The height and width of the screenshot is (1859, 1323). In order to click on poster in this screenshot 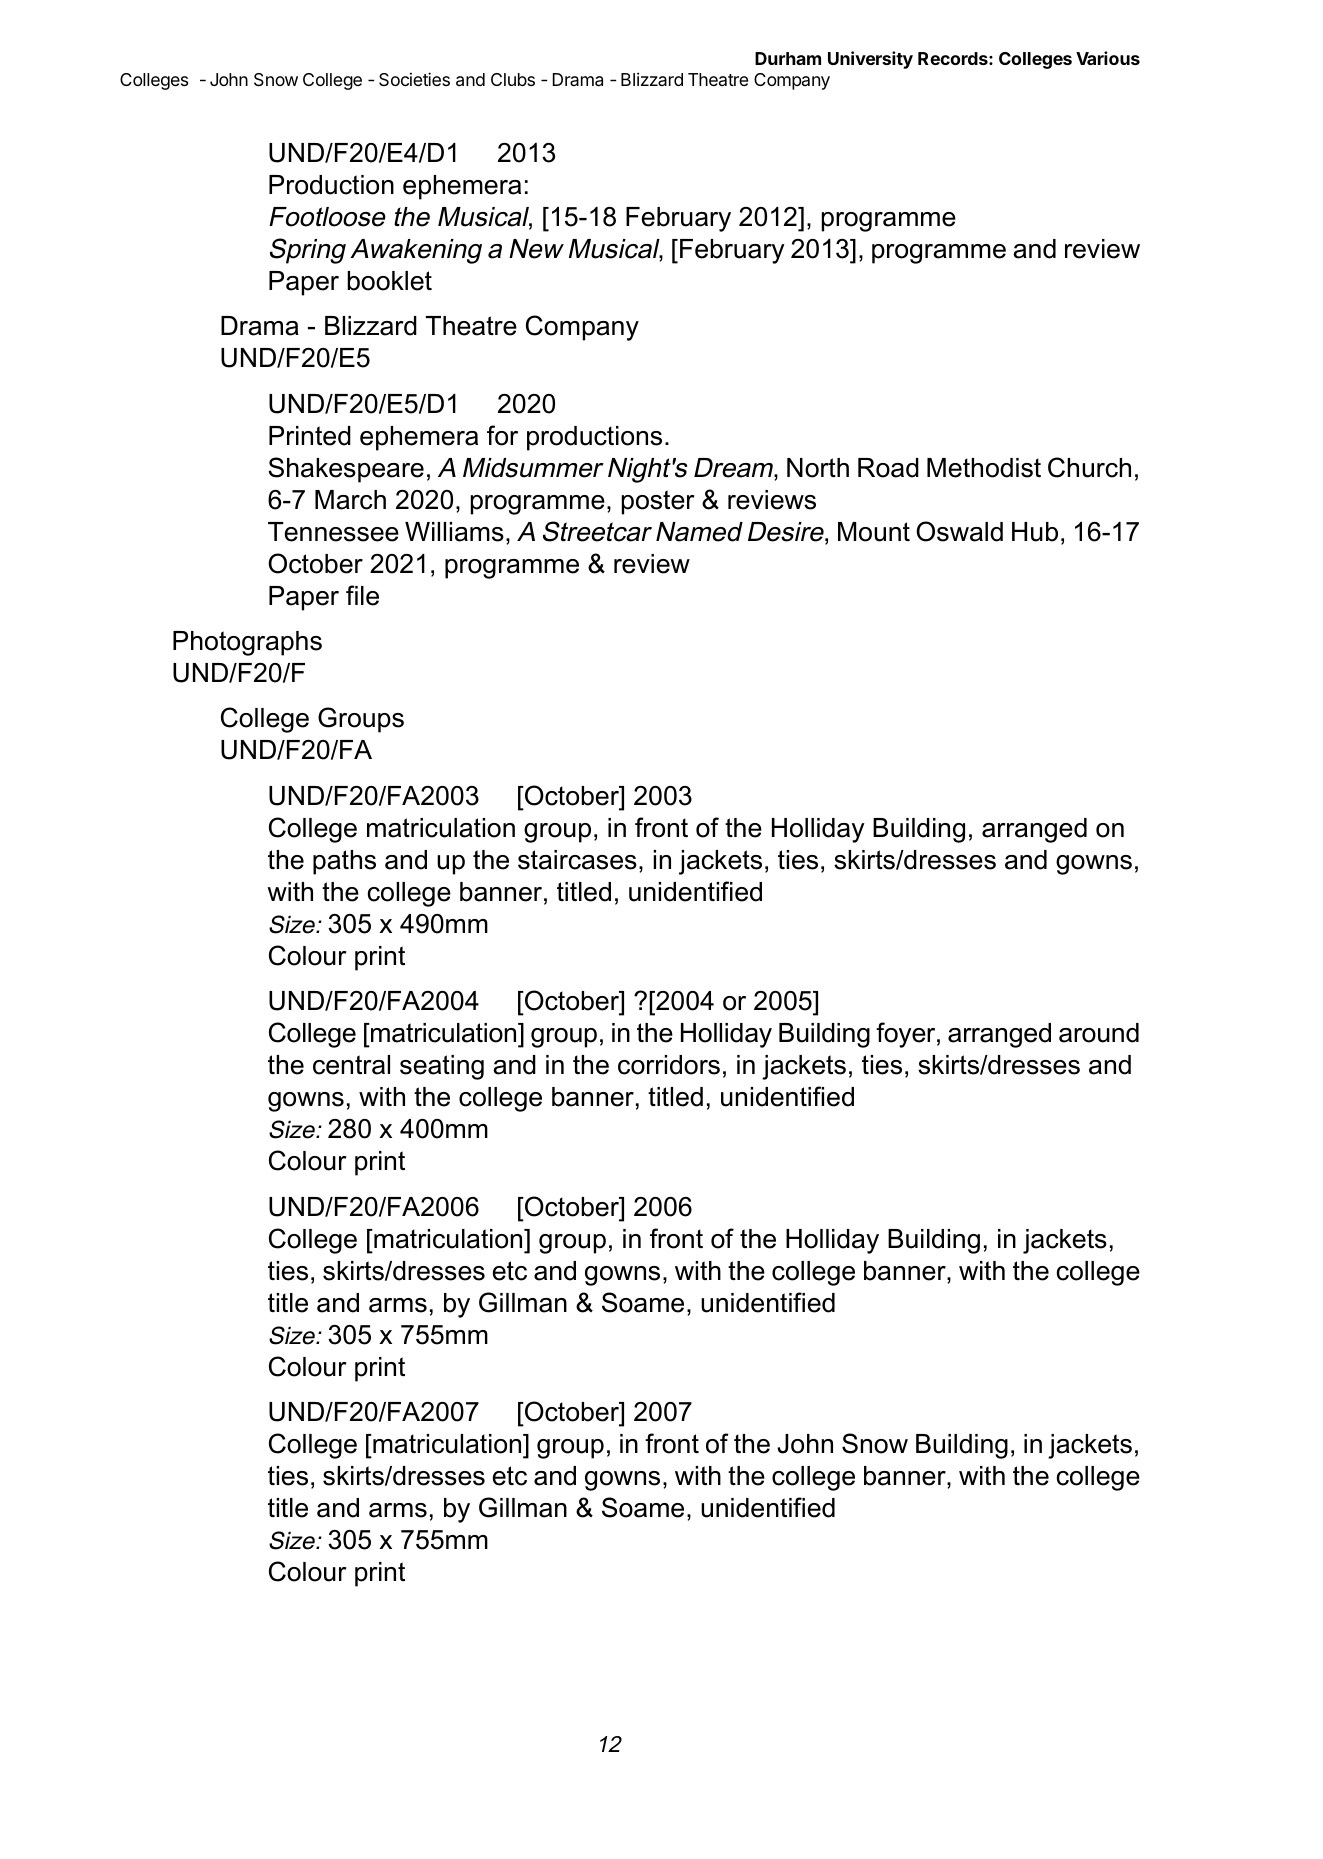, I will do `click(658, 502)`.
